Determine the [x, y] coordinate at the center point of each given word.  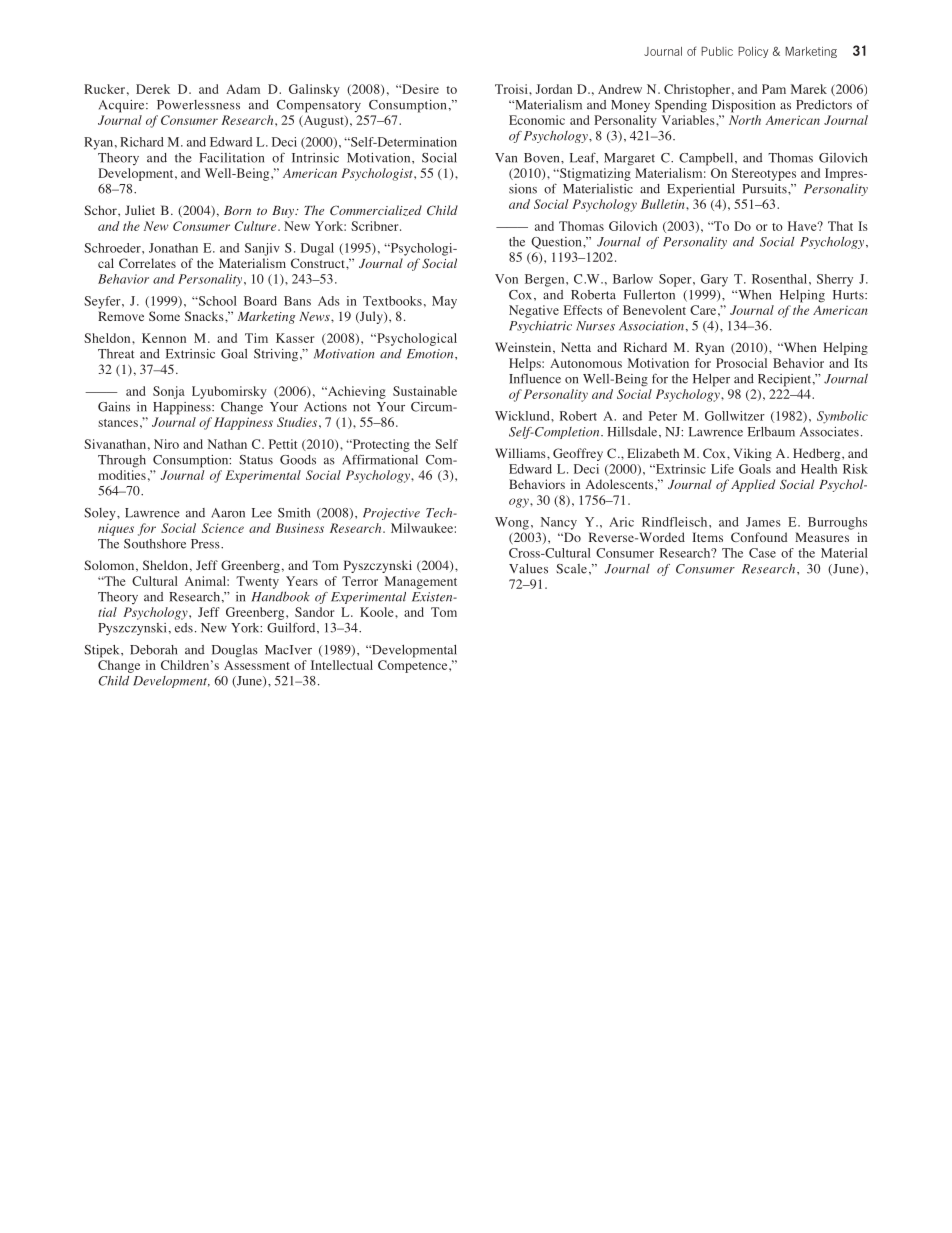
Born [237, 210]
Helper [711, 380]
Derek [153, 89]
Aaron [228, 513]
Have [803, 226]
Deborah [153, 650]
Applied [753, 485]
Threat [116, 354]
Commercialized [376, 210]
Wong [512, 523]
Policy [753, 52]
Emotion [431, 354]
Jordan [554, 89]
